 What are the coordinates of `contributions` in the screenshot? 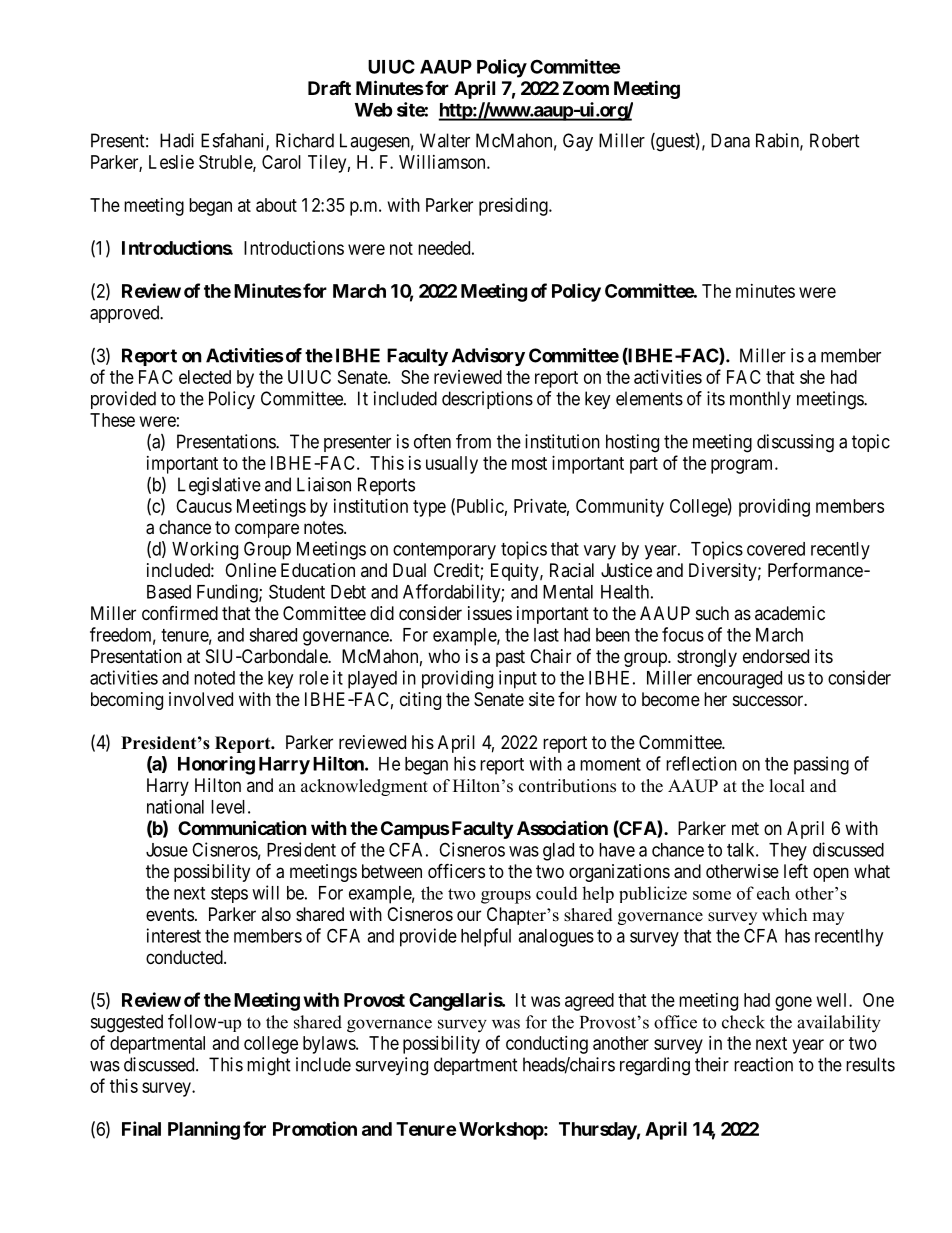 It's located at (567, 786).
